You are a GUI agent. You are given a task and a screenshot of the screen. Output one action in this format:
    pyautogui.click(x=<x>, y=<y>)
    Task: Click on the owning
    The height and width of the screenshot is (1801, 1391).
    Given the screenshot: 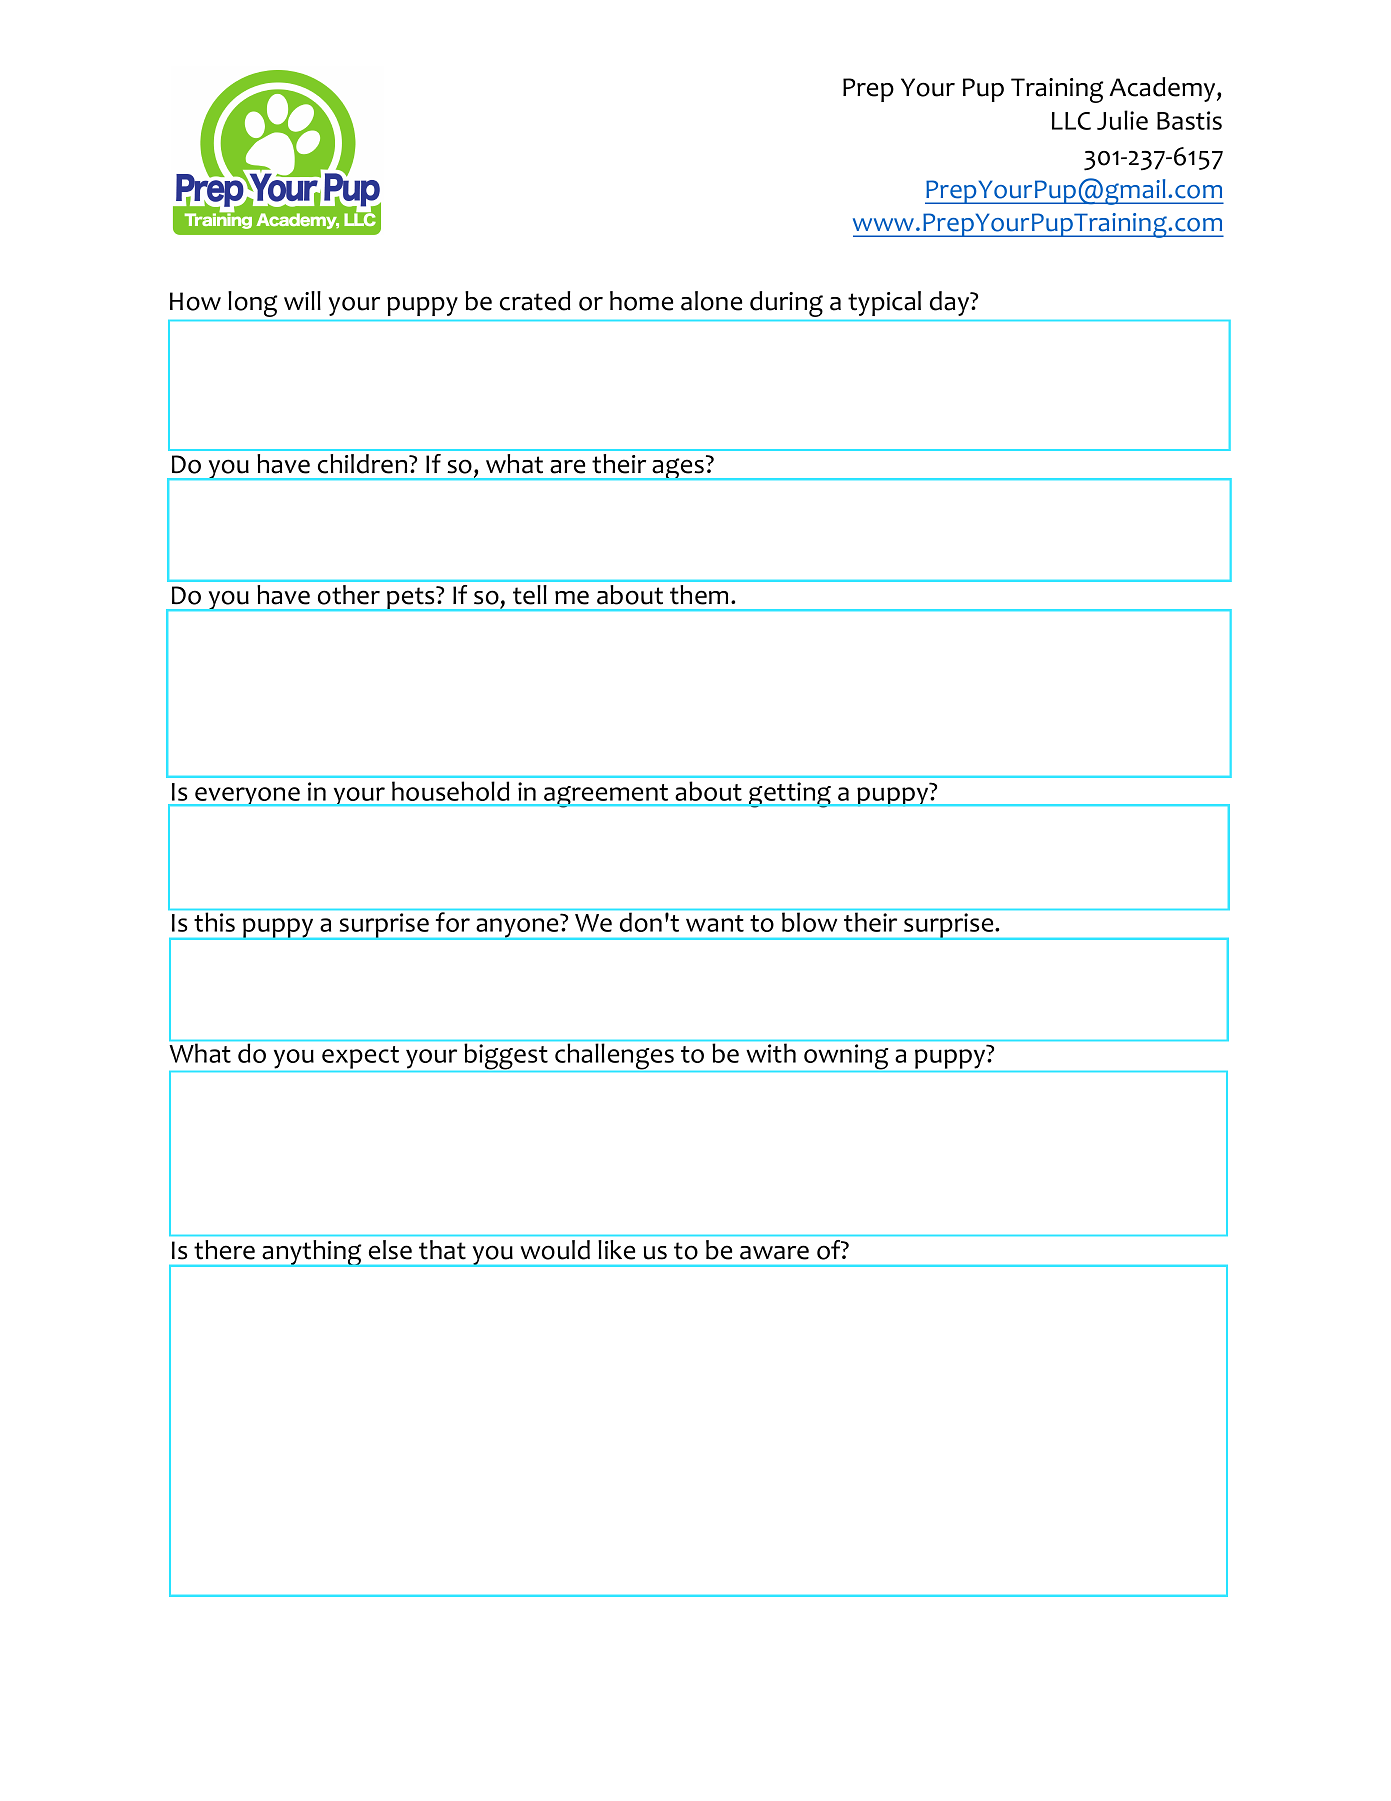 What is the action you would take?
    pyautogui.click(x=846, y=1057)
